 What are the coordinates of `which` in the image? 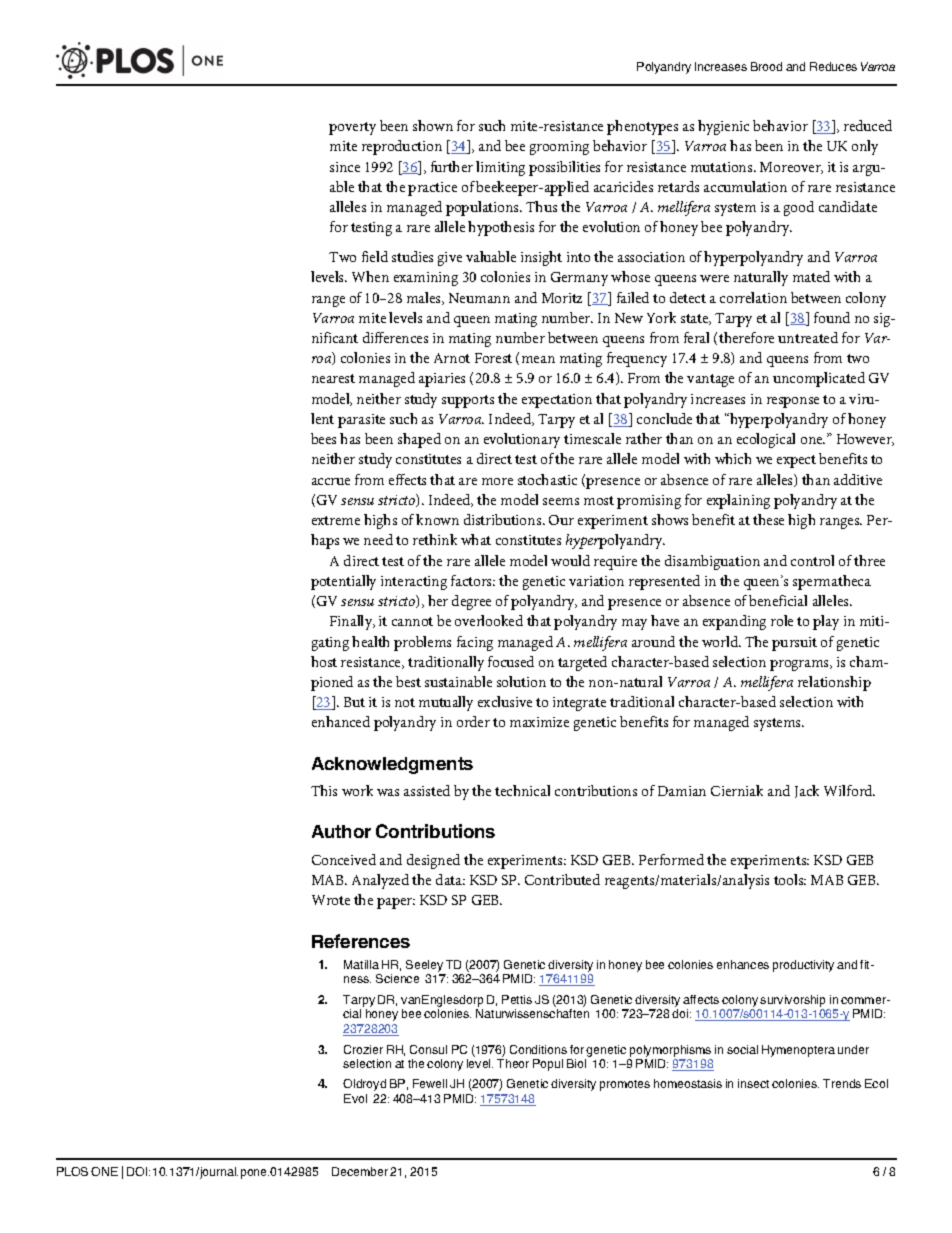 It's located at (733, 458).
